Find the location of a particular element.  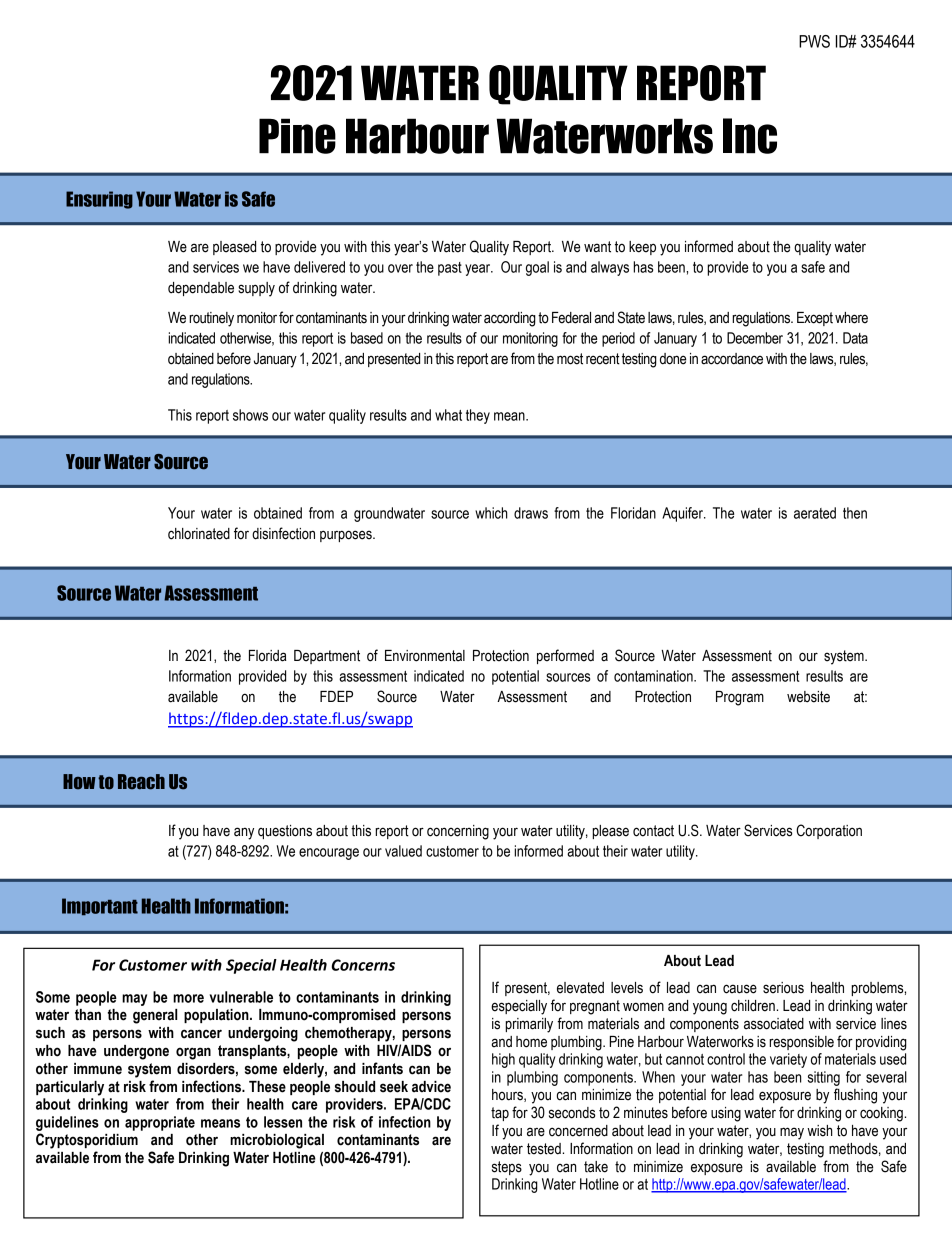

aerated is located at coordinates (815, 513).
